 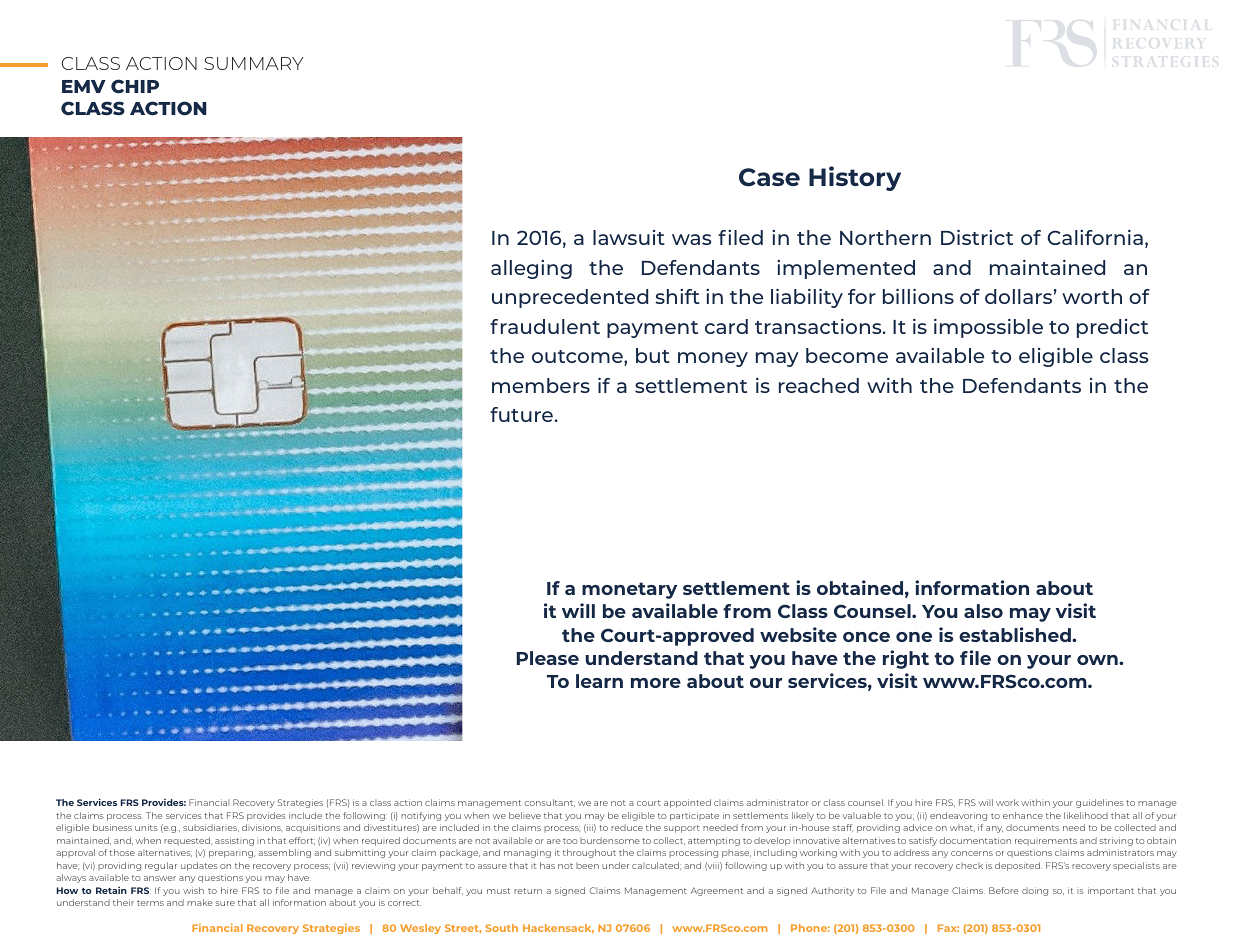 What do you see at coordinates (855, 178) in the image?
I see `History` at bounding box center [855, 178].
